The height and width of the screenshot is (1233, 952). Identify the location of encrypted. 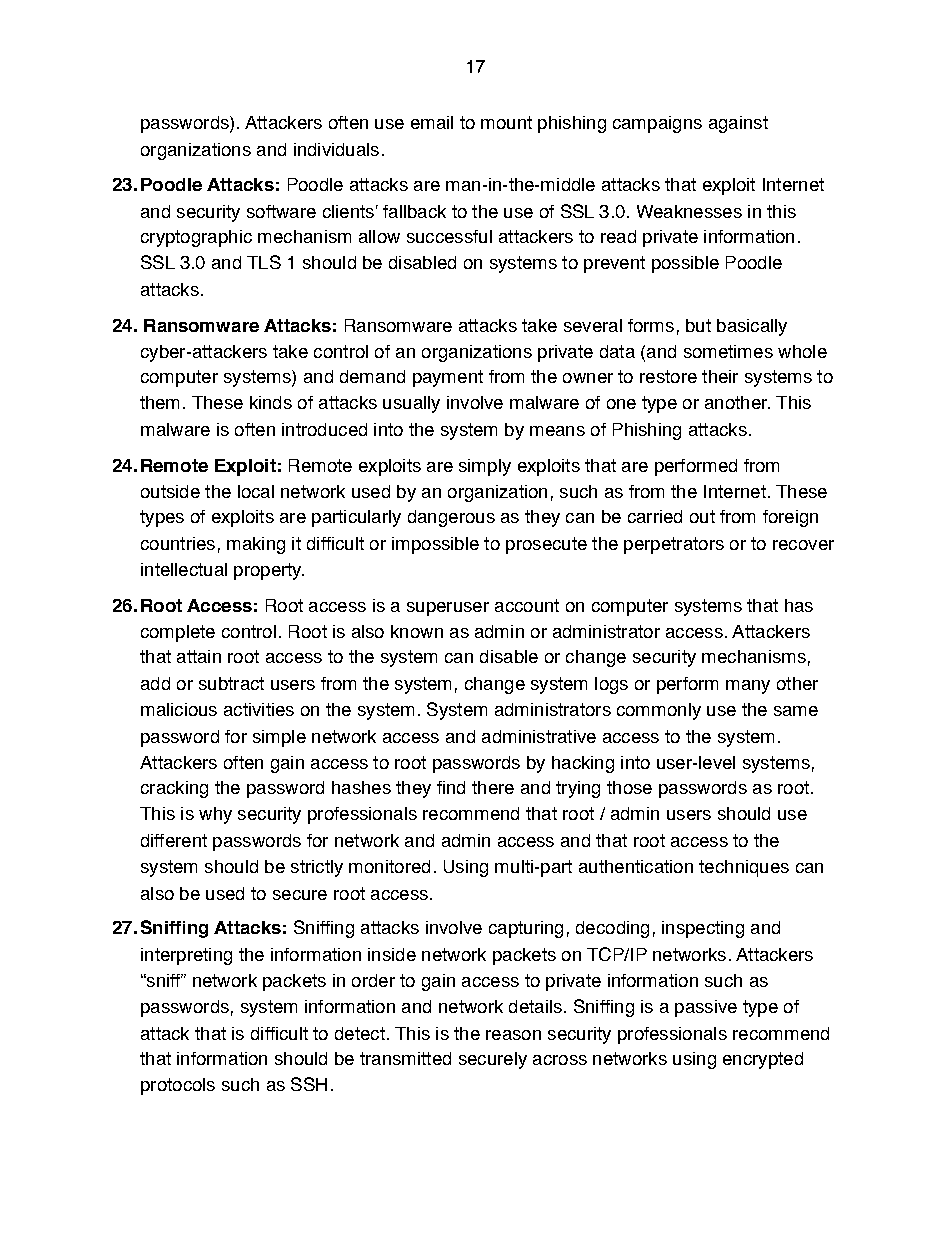
(763, 1060).
